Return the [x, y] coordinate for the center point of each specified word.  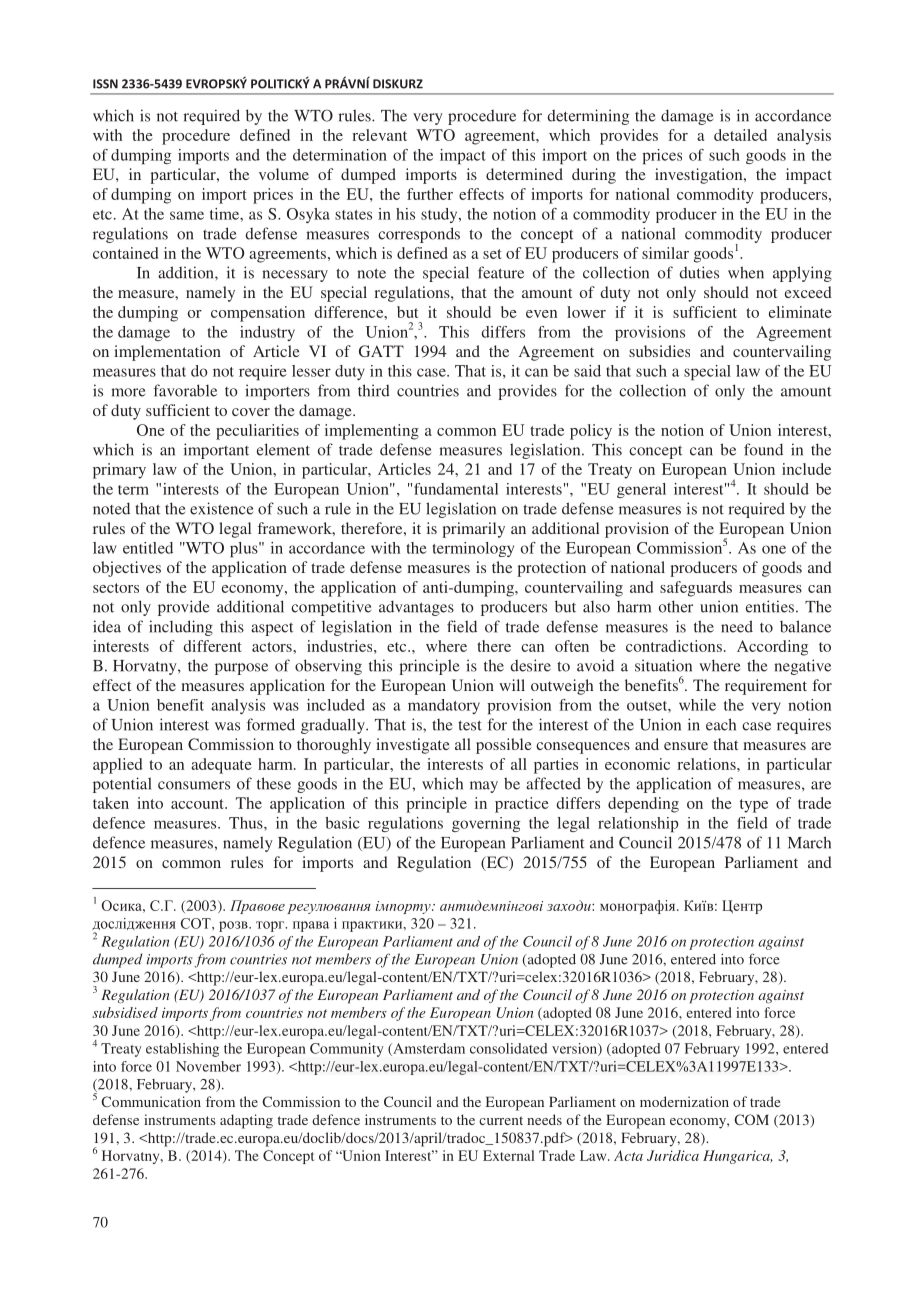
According [772, 648]
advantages [416, 608]
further [430, 194]
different [212, 646]
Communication [151, 1101]
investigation [700, 176]
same [187, 215]
